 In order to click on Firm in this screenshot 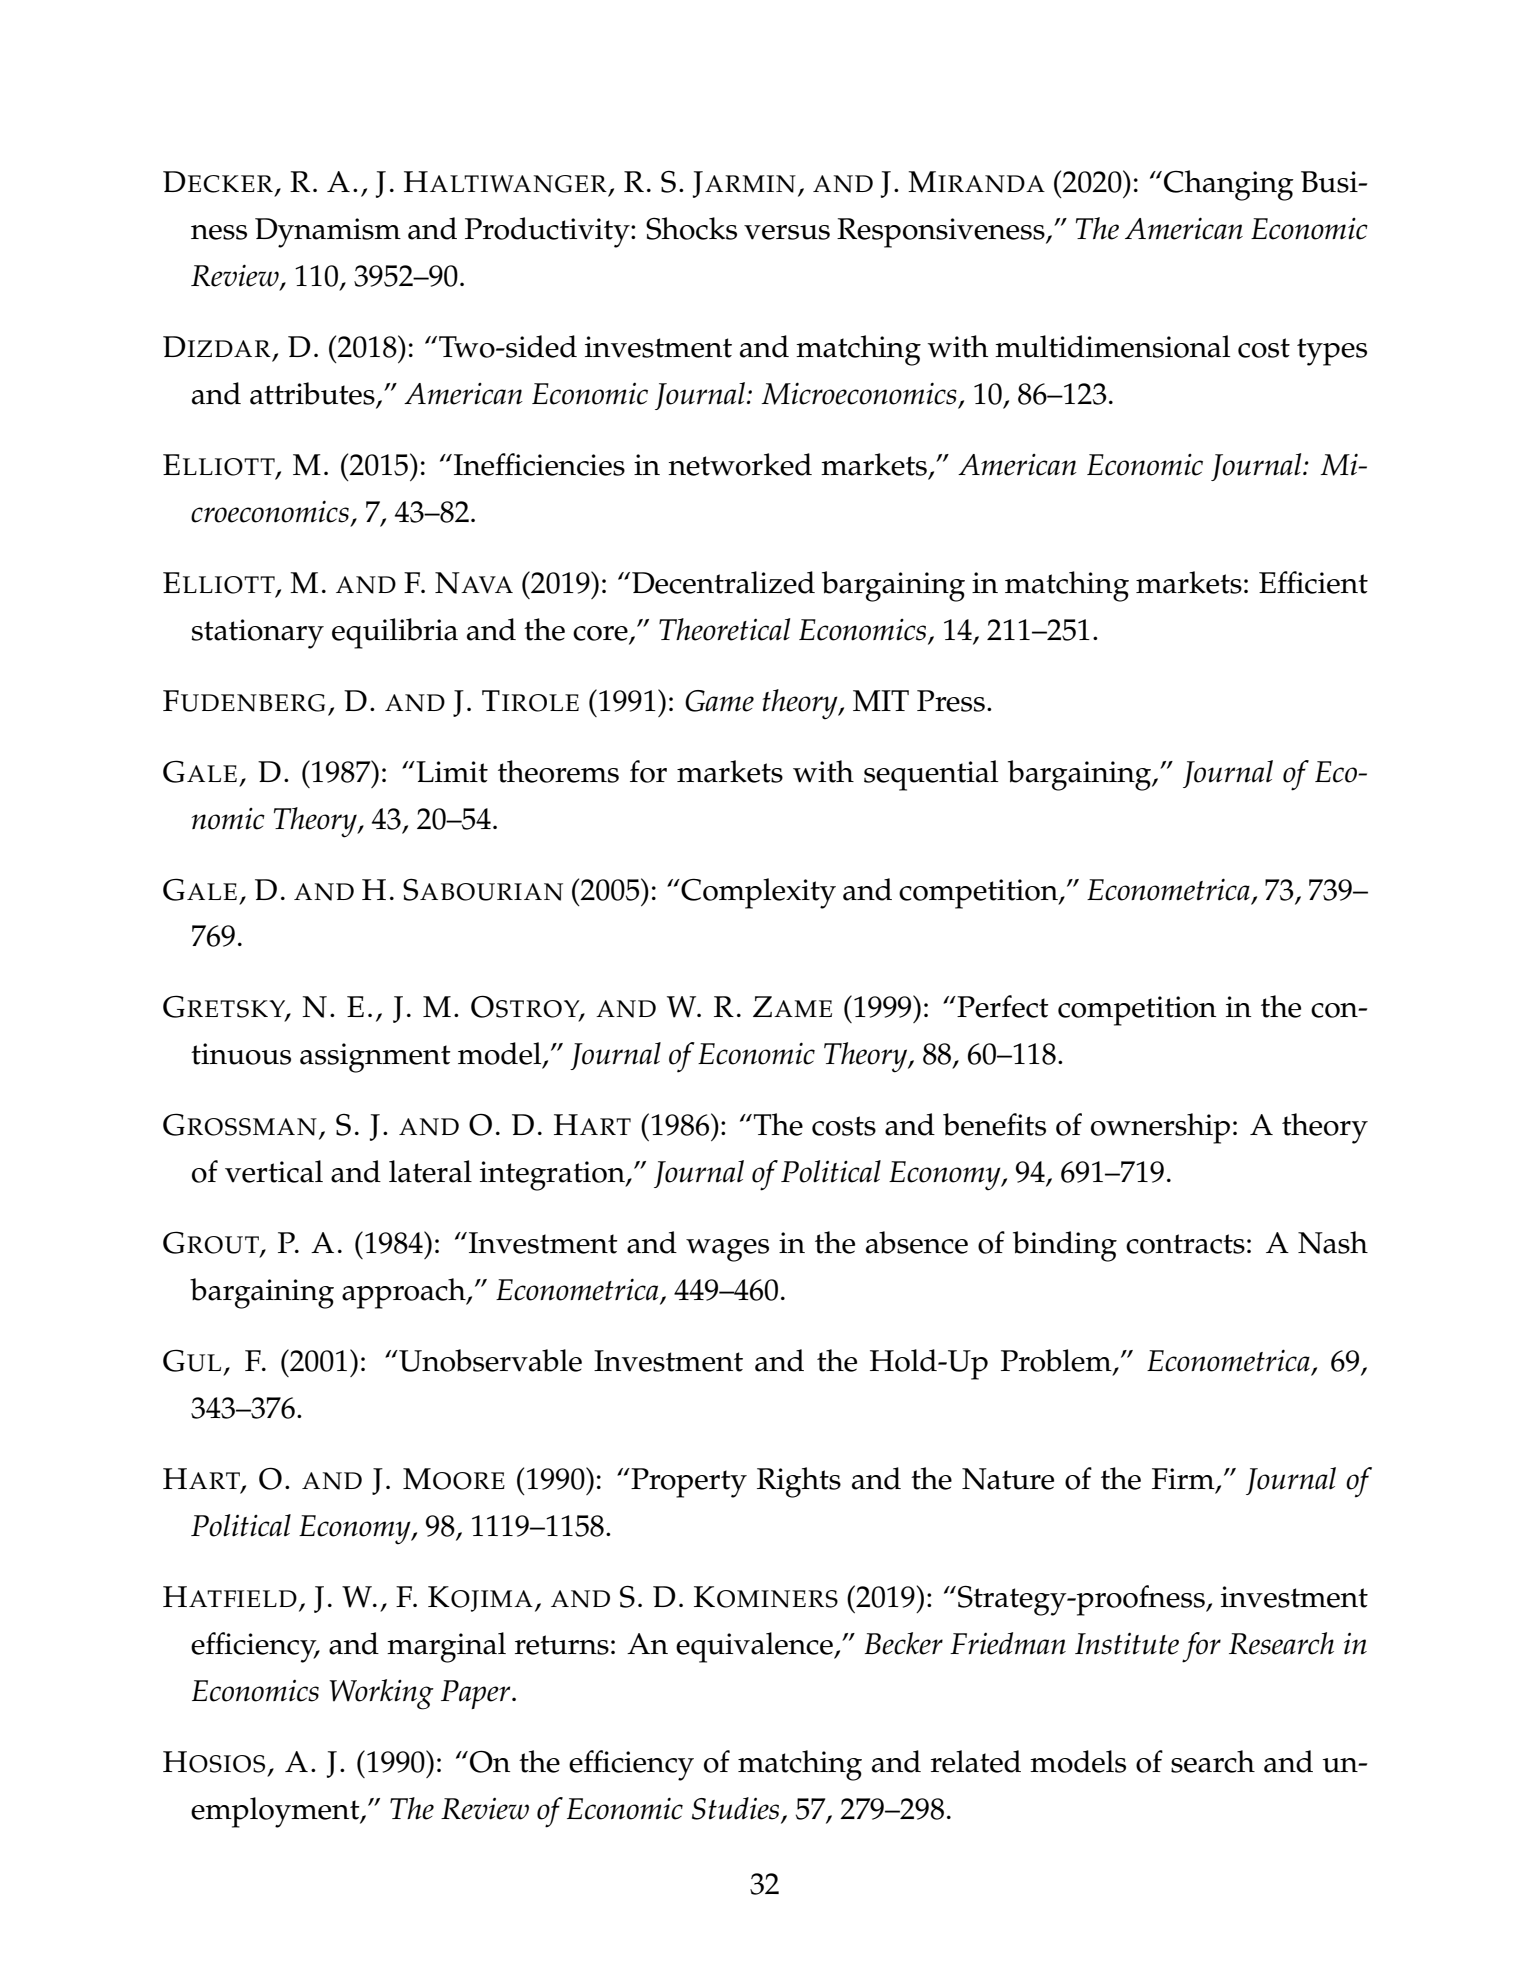, I will do `click(1184, 1480)`.
